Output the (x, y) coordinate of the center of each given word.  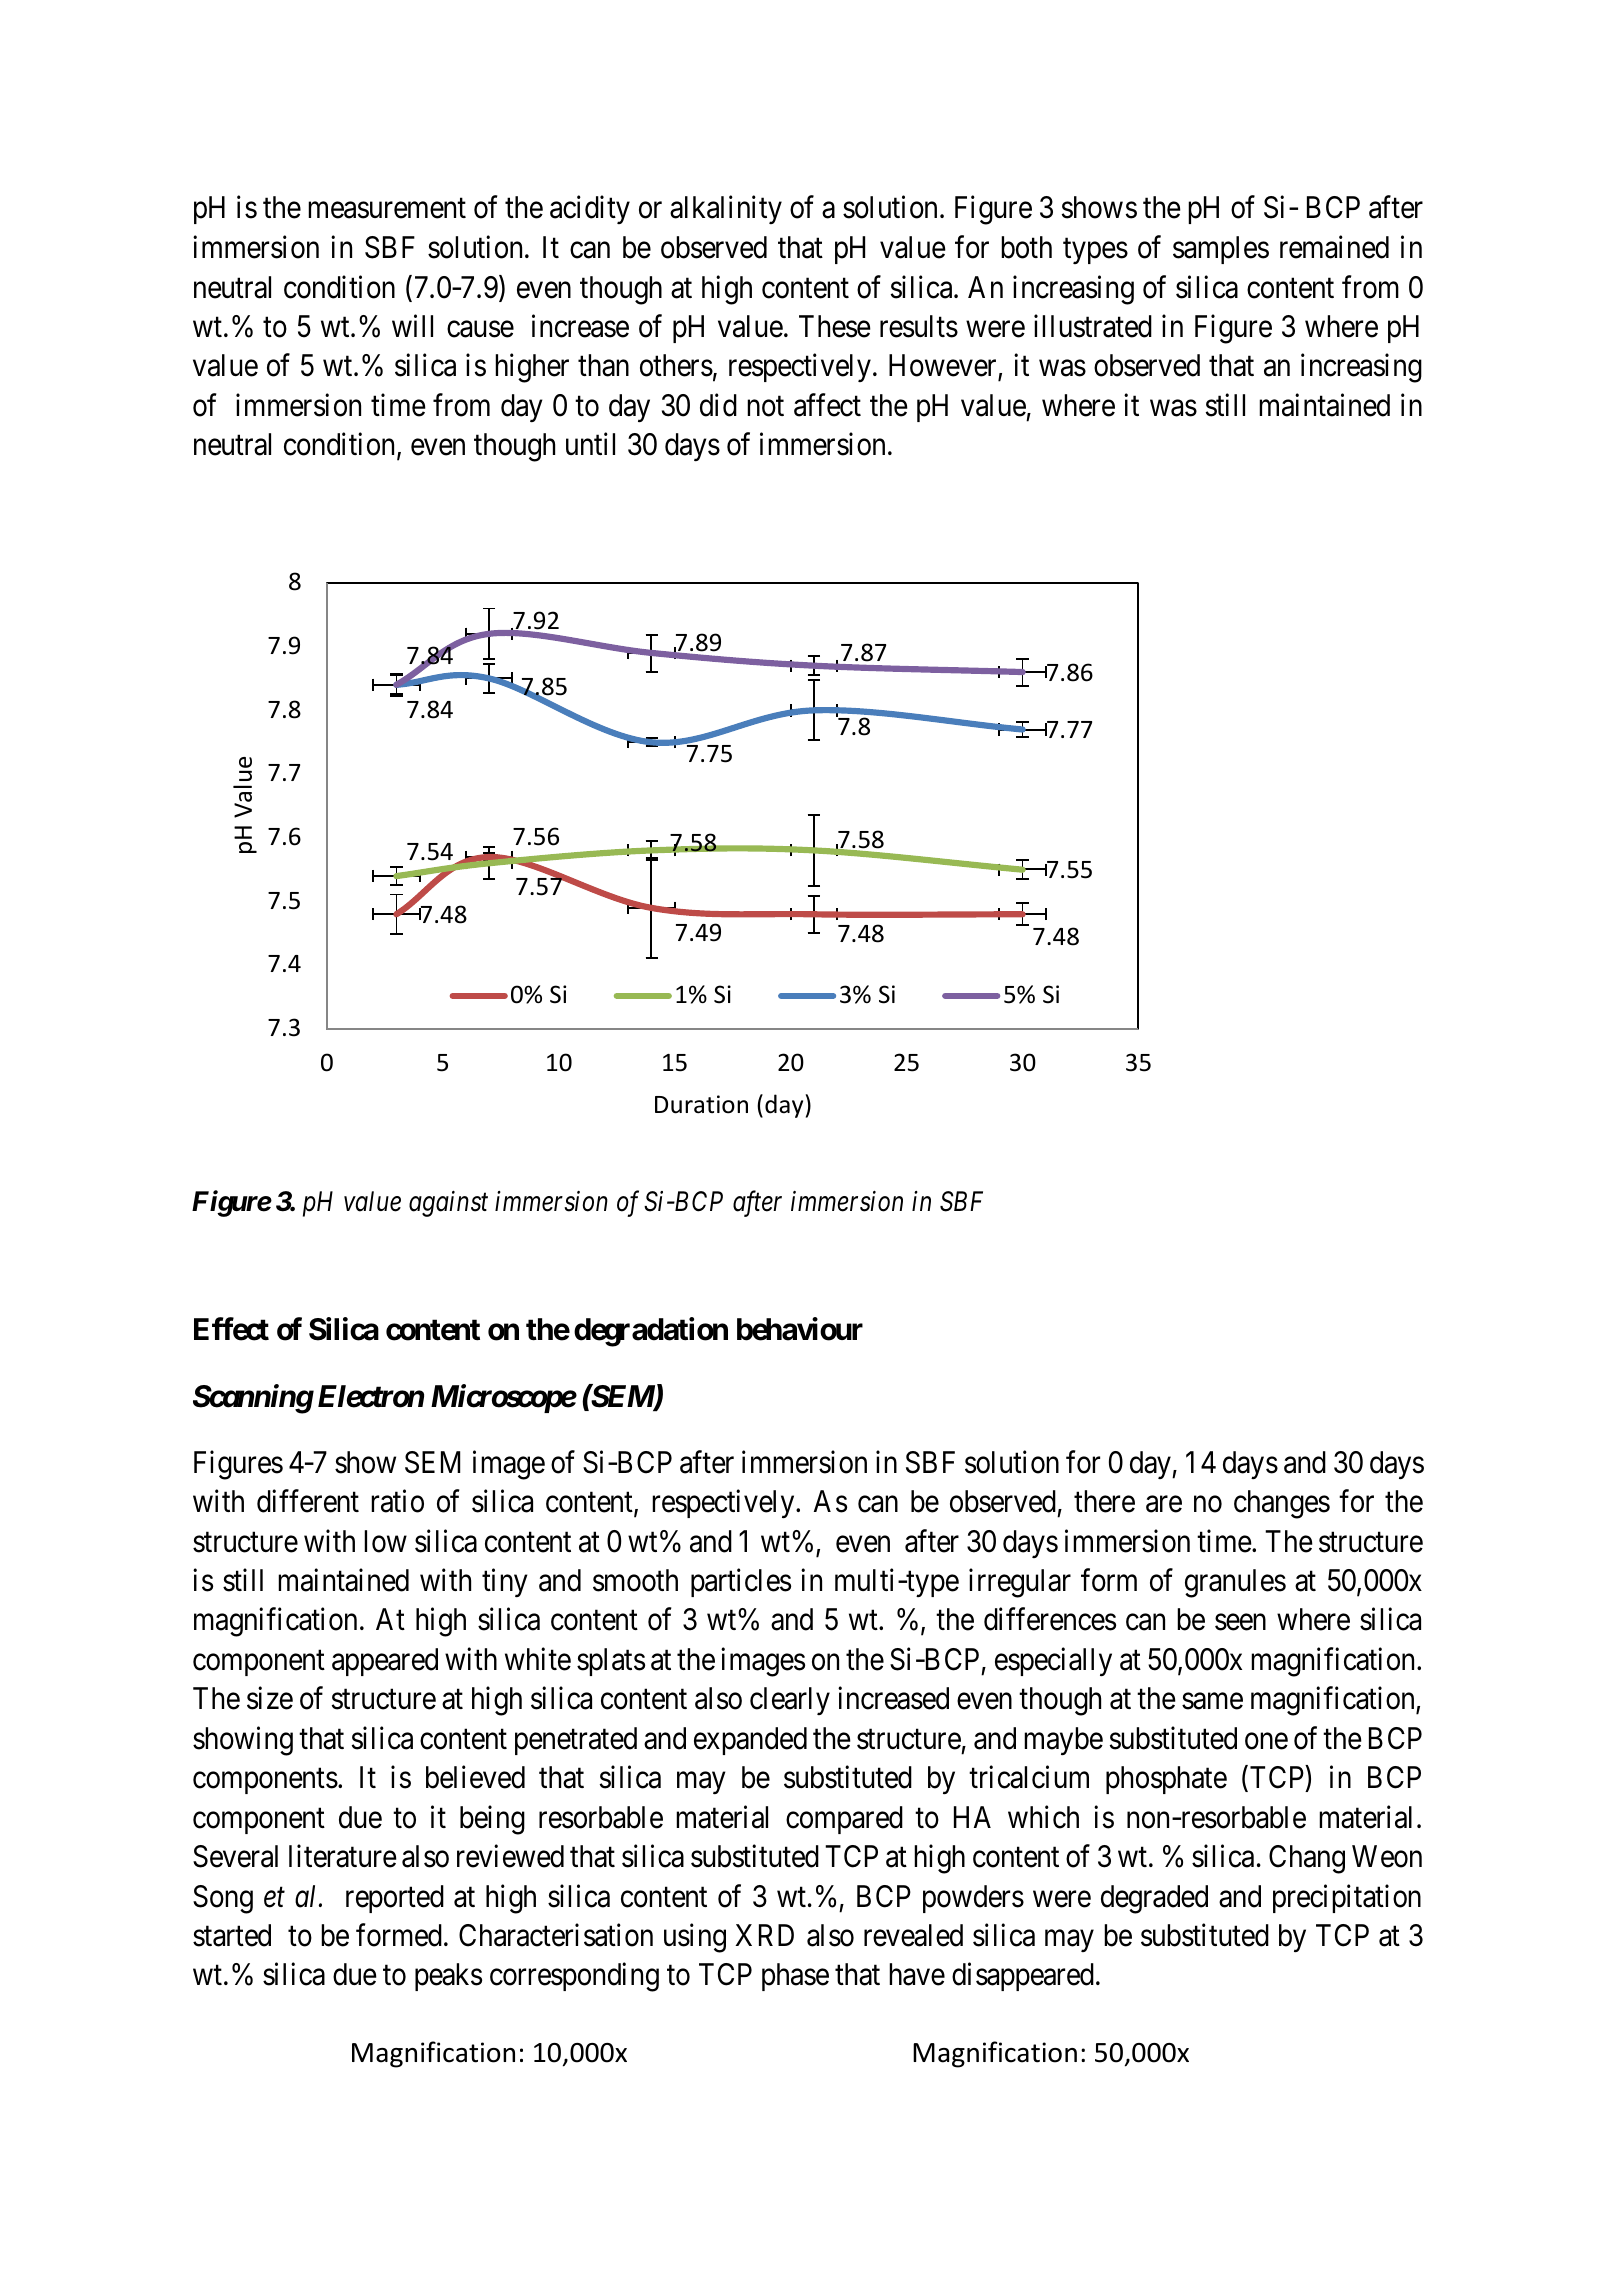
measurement (387, 209)
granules (1235, 1583)
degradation (651, 1332)
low (385, 1541)
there (1104, 1501)
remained (1334, 247)
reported (395, 1899)
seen (1240, 1623)
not (765, 407)
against (448, 1204)
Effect (231, 1329)
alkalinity (726, 210)
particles (741, 1582)
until (590, 444)
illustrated (1093, 326)
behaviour (800, 1329)
